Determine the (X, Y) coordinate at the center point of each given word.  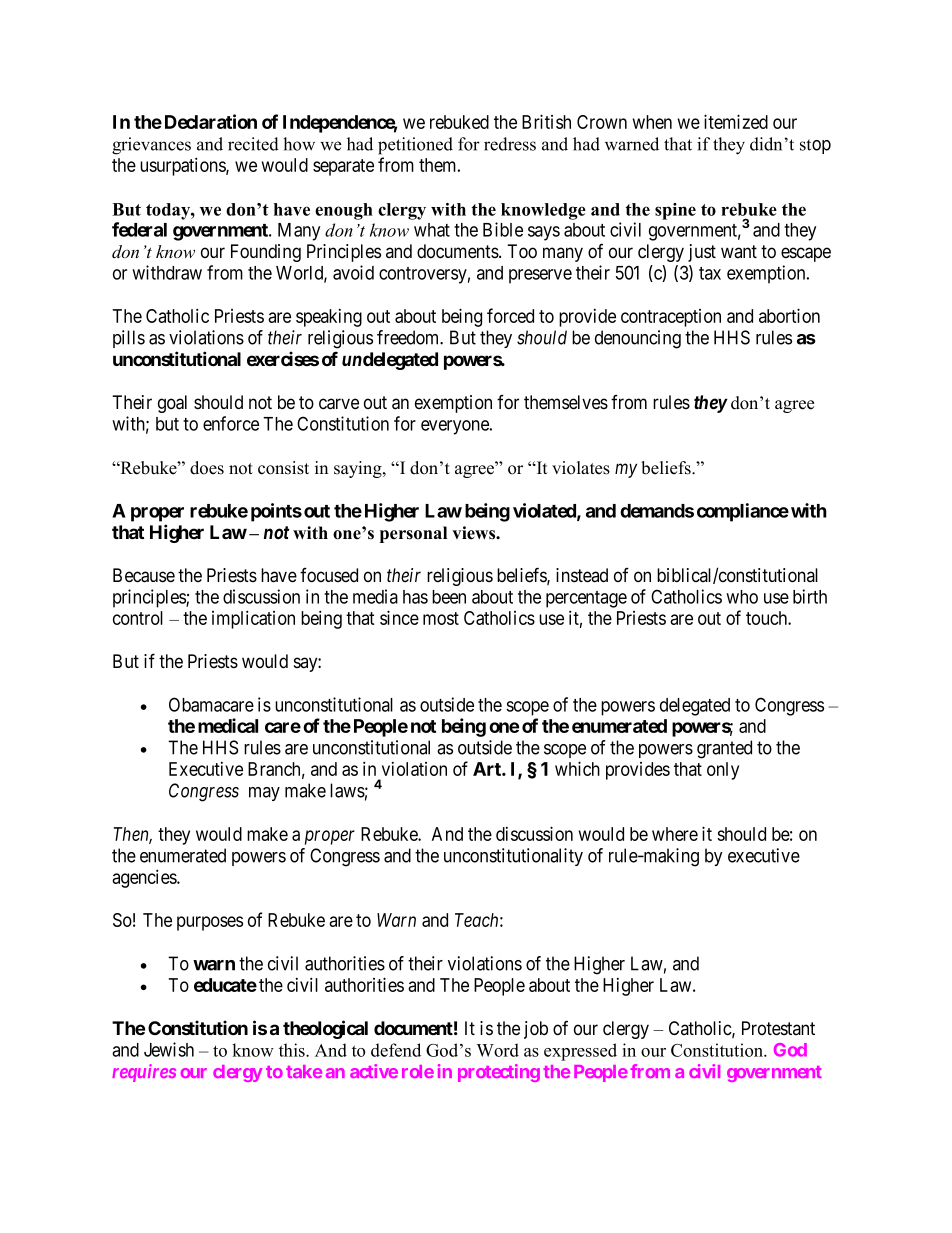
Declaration (211, 121)
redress (510, 144)
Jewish (169, 1049)
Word (498, 1050)
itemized (736, 121)
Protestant (778, 1028)
